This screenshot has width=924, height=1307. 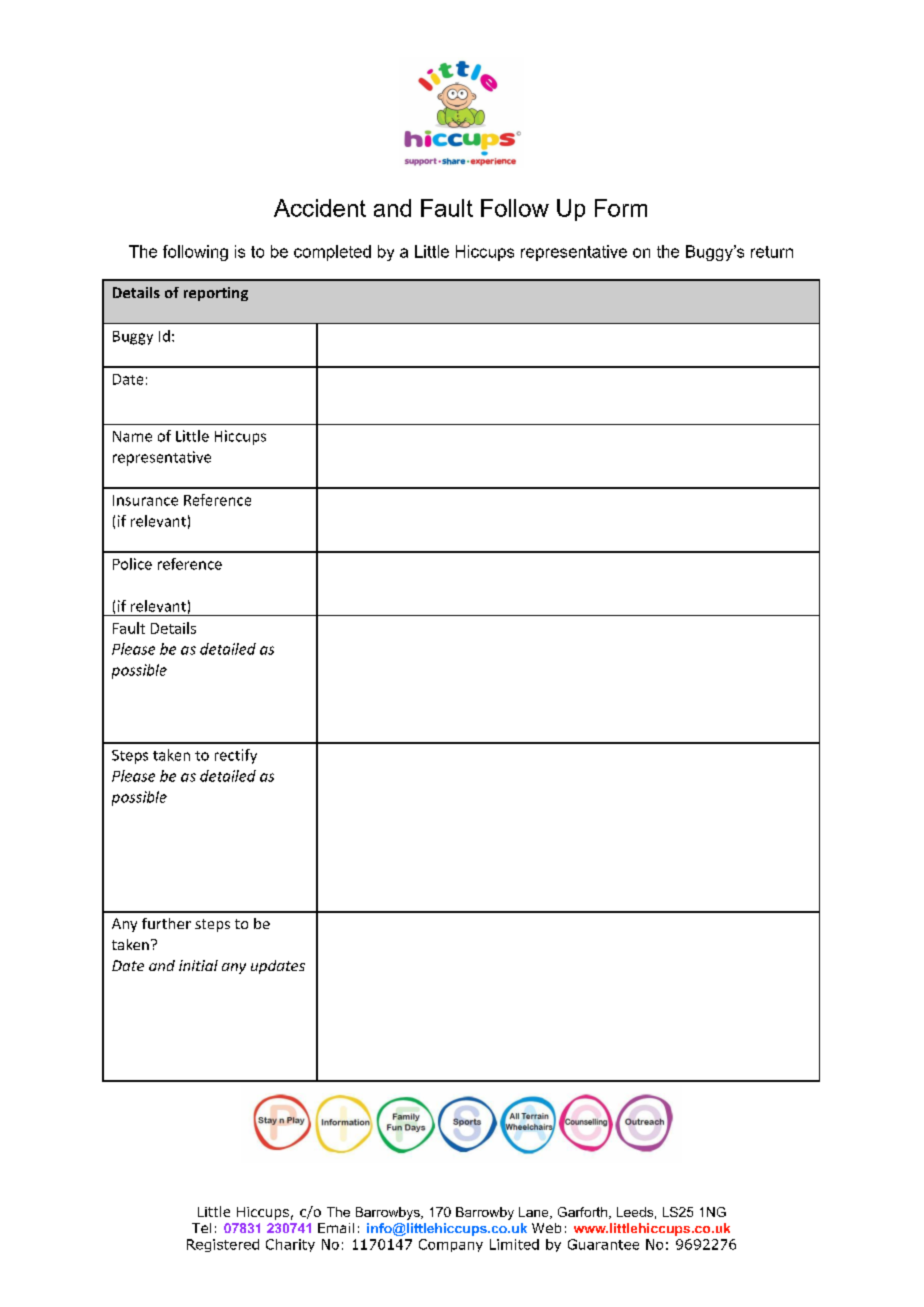 What do you see at coordinates (216, 294) in the screenshot?
I see `reporting` at bounding box center [216, 294].
